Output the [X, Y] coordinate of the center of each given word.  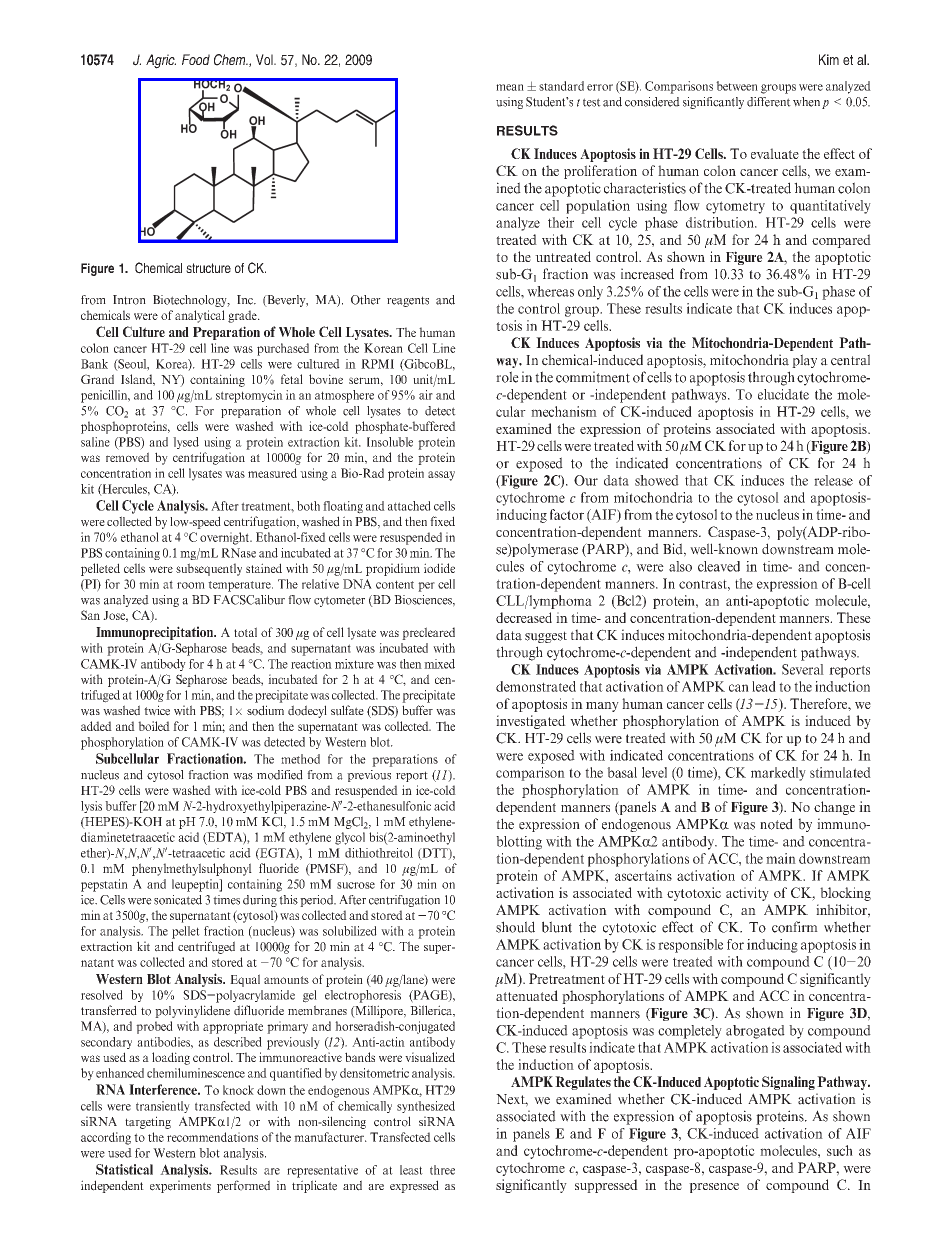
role [507, 377]
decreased [524, 617]
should [515, 927]
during [260, 901]
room [191, 585]
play [804, 361]
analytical [200, 316]
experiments [180, 1186]
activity [747, 894]
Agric [161, 61]
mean [510, 87]
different [769, 102]
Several [803, 669]
